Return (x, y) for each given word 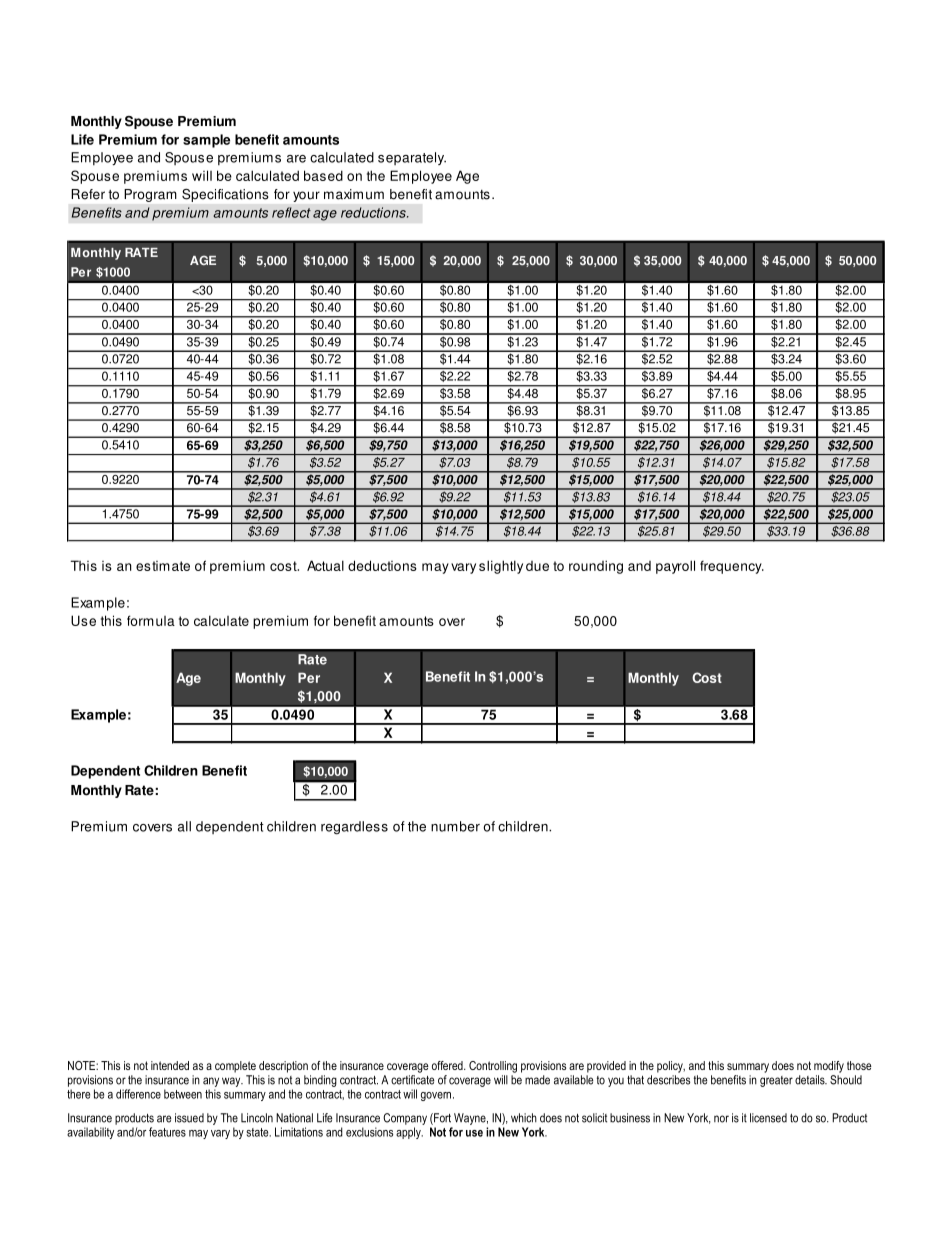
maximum (354, 194)
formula (151, 620)
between (183, 1094)
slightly (501, 567)
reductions (374, 212)
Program (150, 195)
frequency (732, 567)
